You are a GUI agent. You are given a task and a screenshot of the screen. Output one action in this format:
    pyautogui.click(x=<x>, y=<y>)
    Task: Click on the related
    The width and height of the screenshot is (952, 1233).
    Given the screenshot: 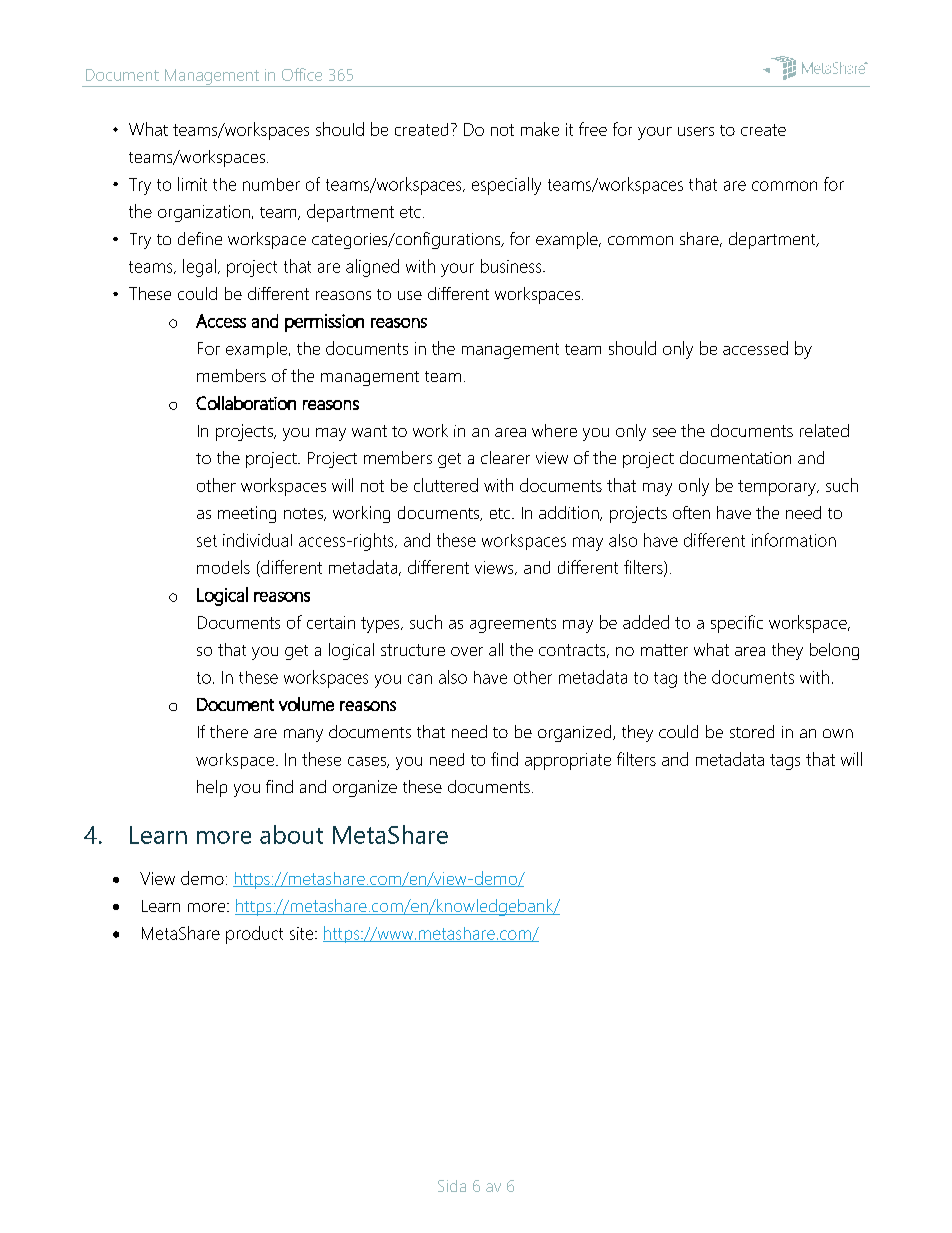 What is the action you would take?
    pyautogui.click(x=824, y=430)
